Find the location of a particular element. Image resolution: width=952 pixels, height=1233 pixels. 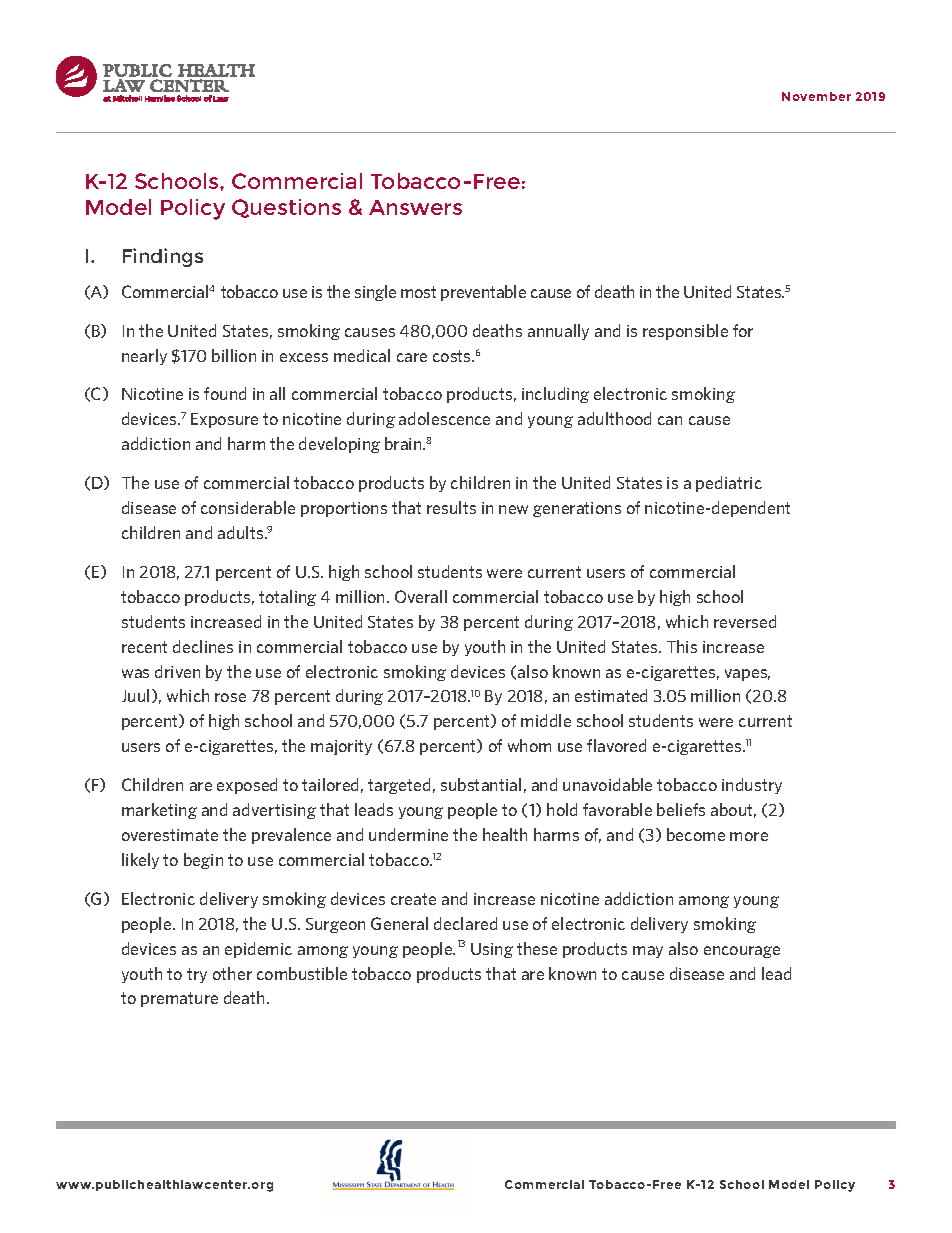

adolescence is located at coordinates (444, 418).
